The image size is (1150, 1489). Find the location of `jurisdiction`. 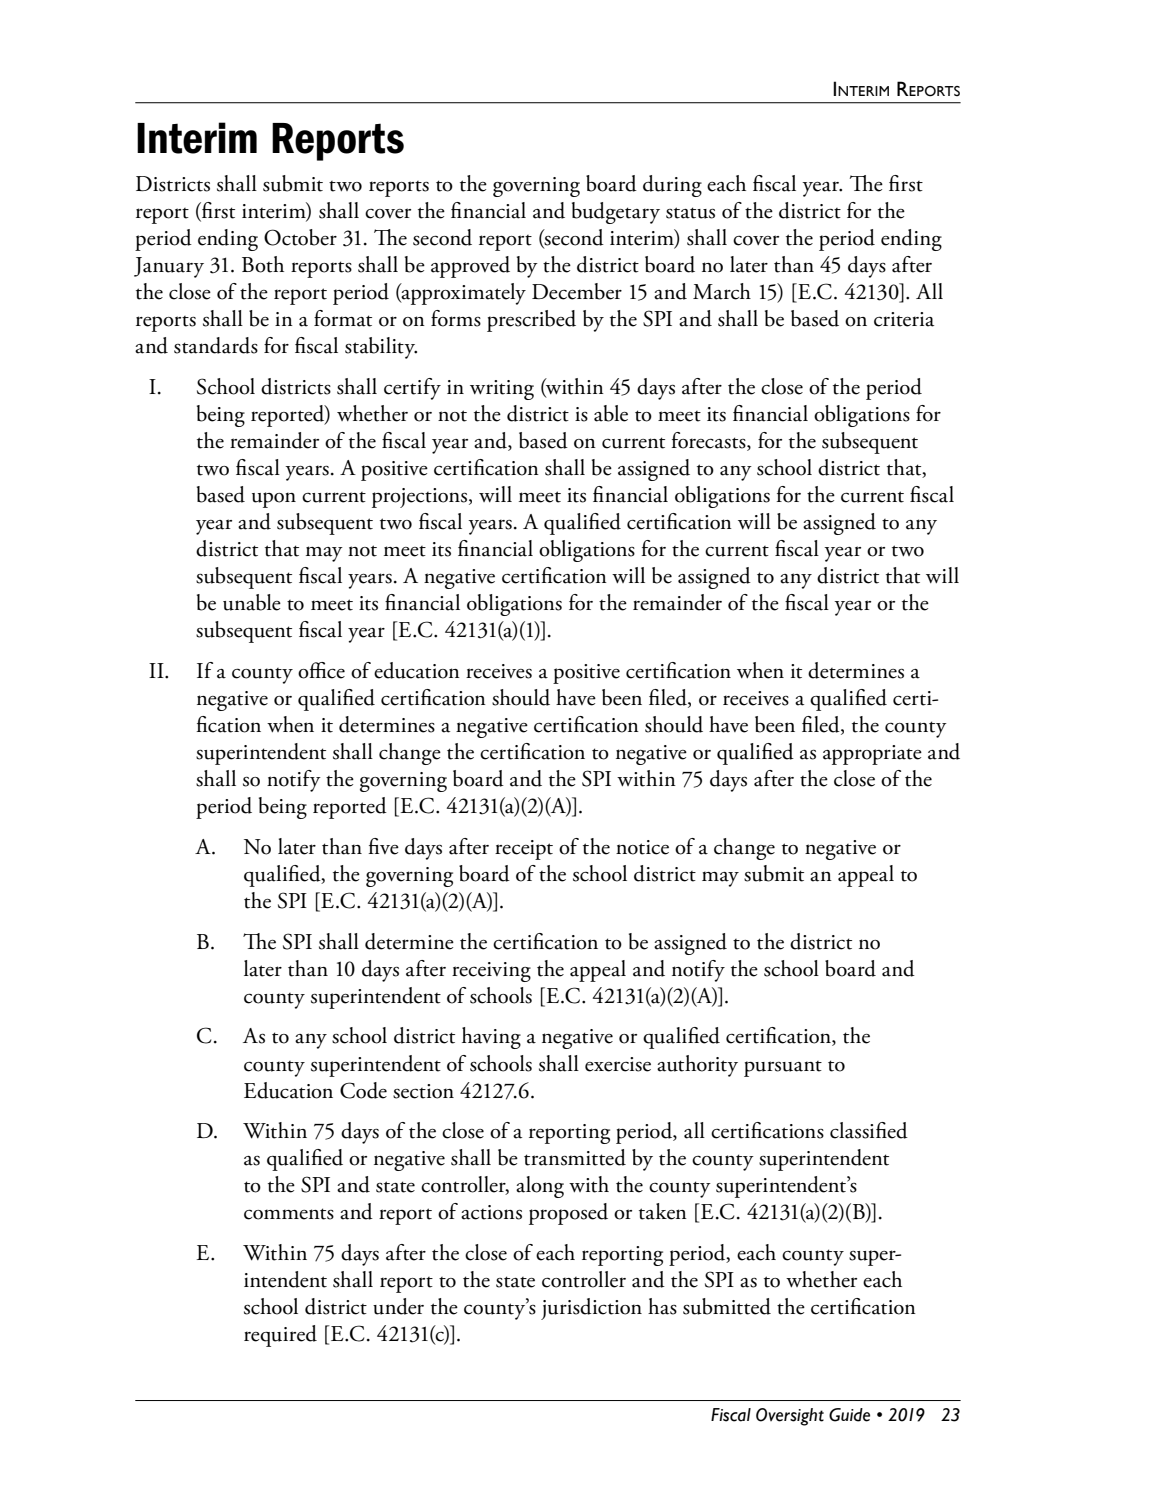

jurisdiction is located at coordinates (591, 1309).
